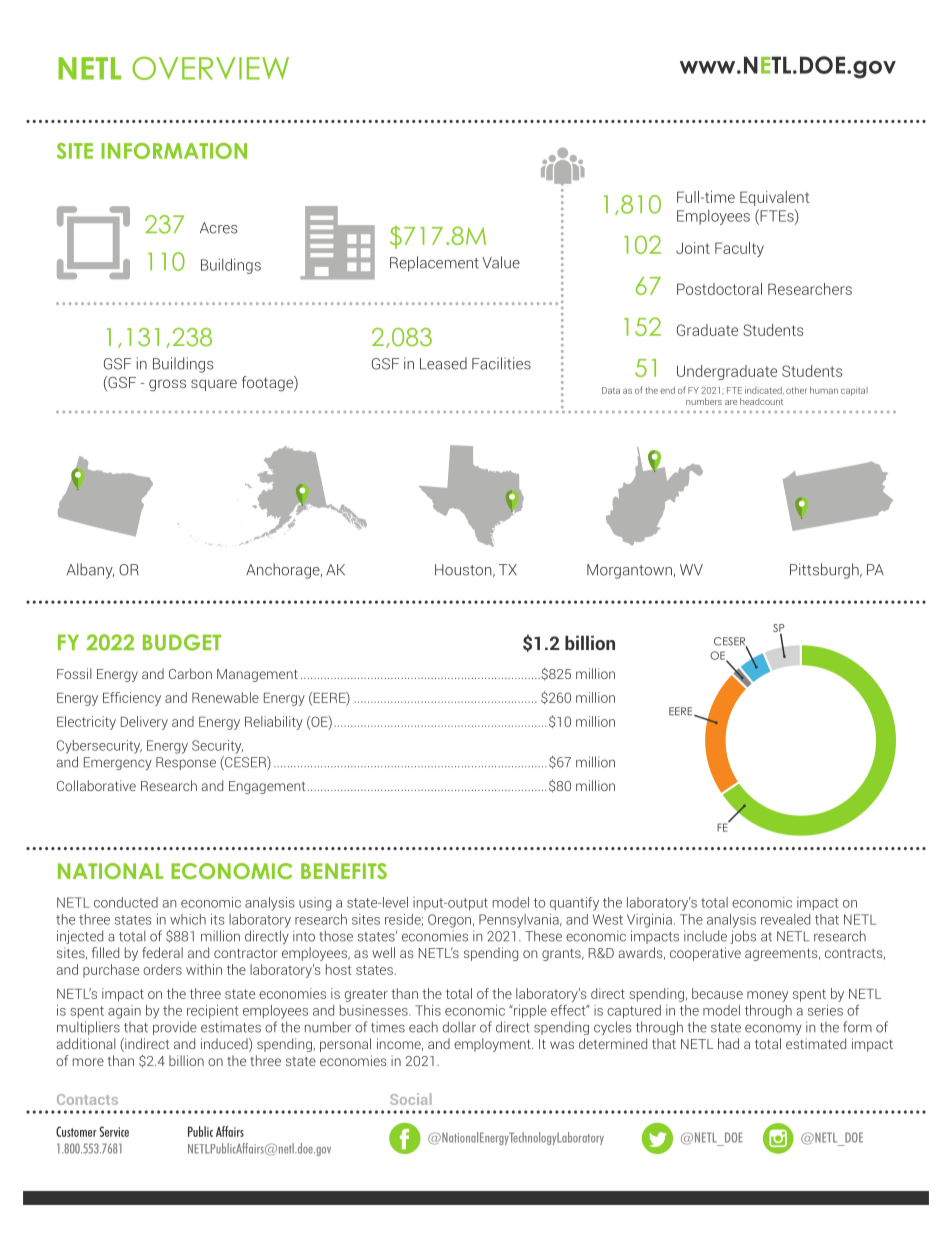 The height and width of the document is (1233, 952). I want to click on Anchorage, so click(284, 571).
